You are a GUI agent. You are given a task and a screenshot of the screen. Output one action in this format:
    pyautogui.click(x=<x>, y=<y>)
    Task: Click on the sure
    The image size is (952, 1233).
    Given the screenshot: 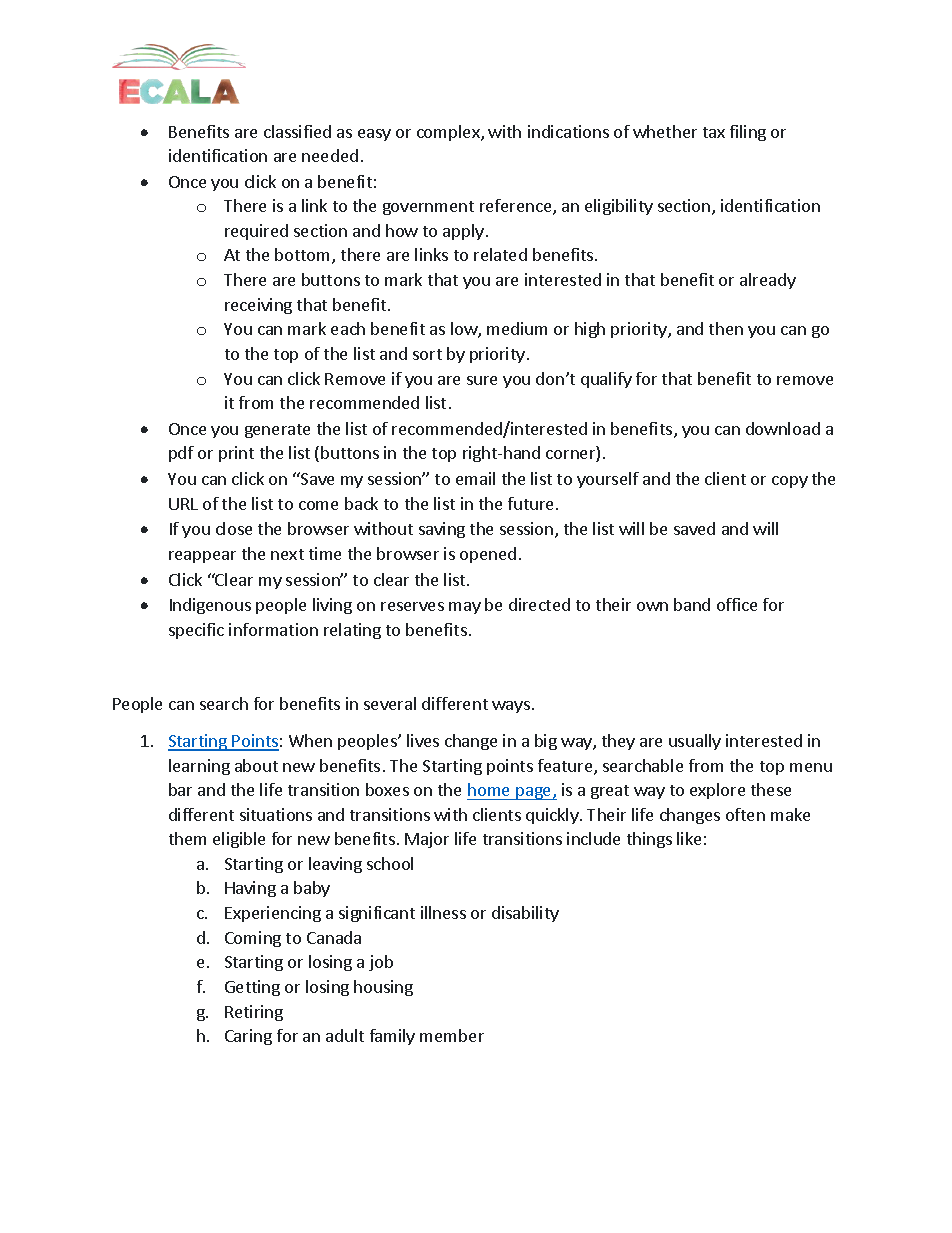 What is the action you would take?
    pyautogui.click(x=482, y=380)
